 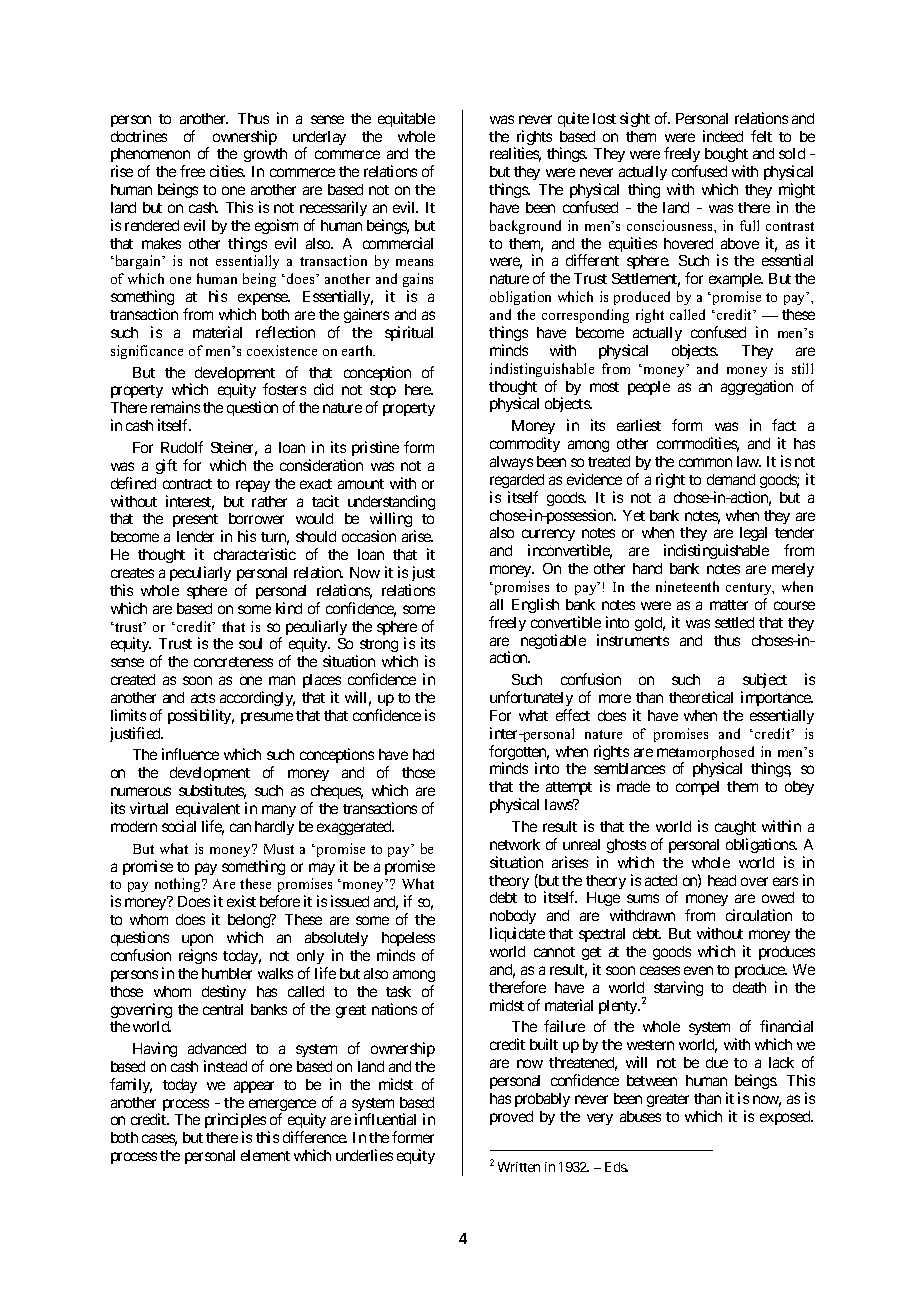 I want to click on equitable, so click(x=406, y=119).
